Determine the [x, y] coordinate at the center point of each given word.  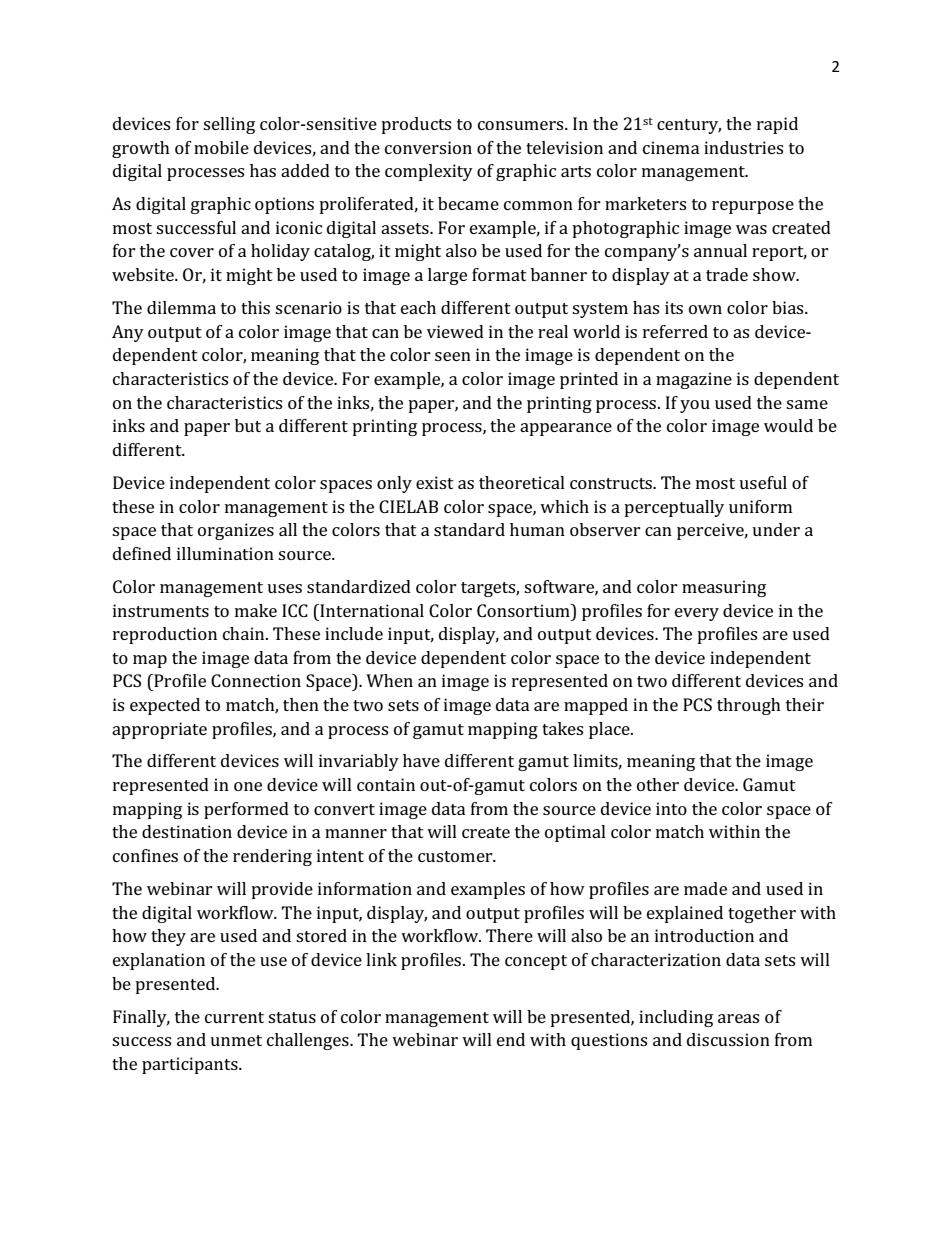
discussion [728, 1039]
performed [246, 810]
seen [453, 356]
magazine [694, 380]
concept [536, 962]
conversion [428, 147]
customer [456, 856]
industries [743, 147]
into [671, 808]
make [256, 610]
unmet [236, 1040]
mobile [221, 147]
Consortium [524, 610]
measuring [724, 588]
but [248, 425]
